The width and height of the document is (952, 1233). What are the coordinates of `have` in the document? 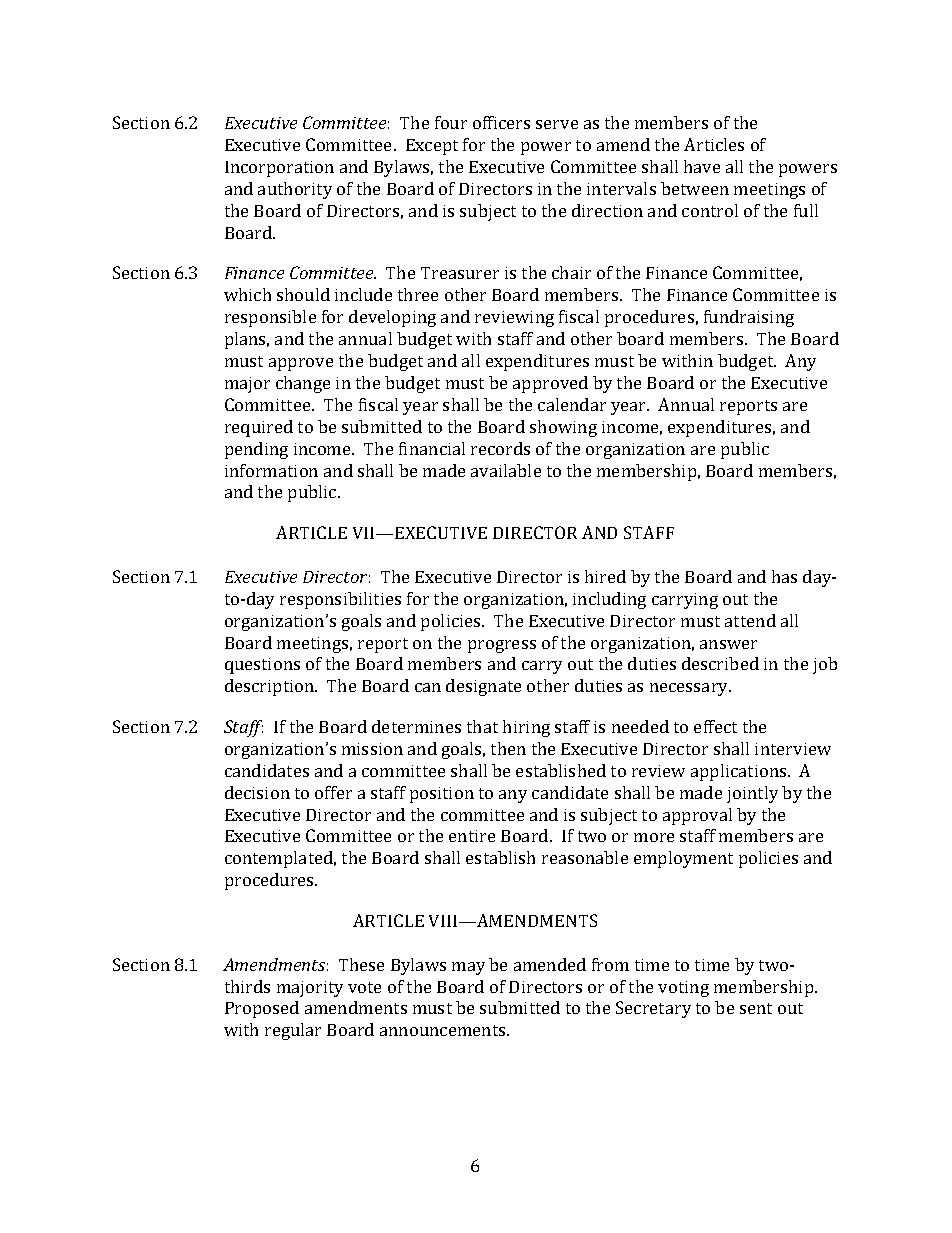 It's located at (702, 166).
